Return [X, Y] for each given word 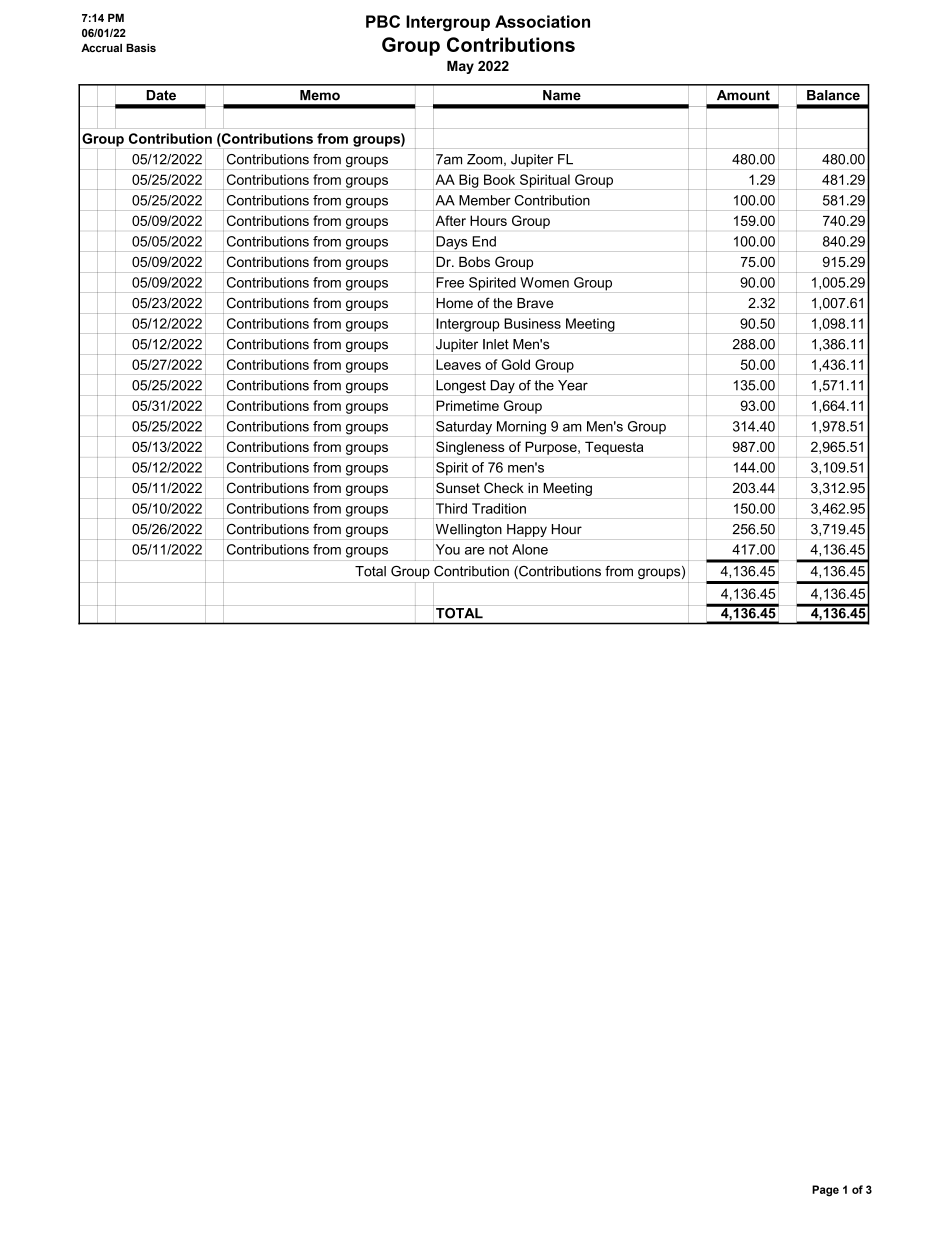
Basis [141, 48]
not [498, 550]
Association [542, 21]
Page [825, 1191]
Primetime [467, 405]
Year [573, 385]
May [460, 67]
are [474, 551]
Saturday [464, 428]
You [448, 549]
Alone [530, 549]
